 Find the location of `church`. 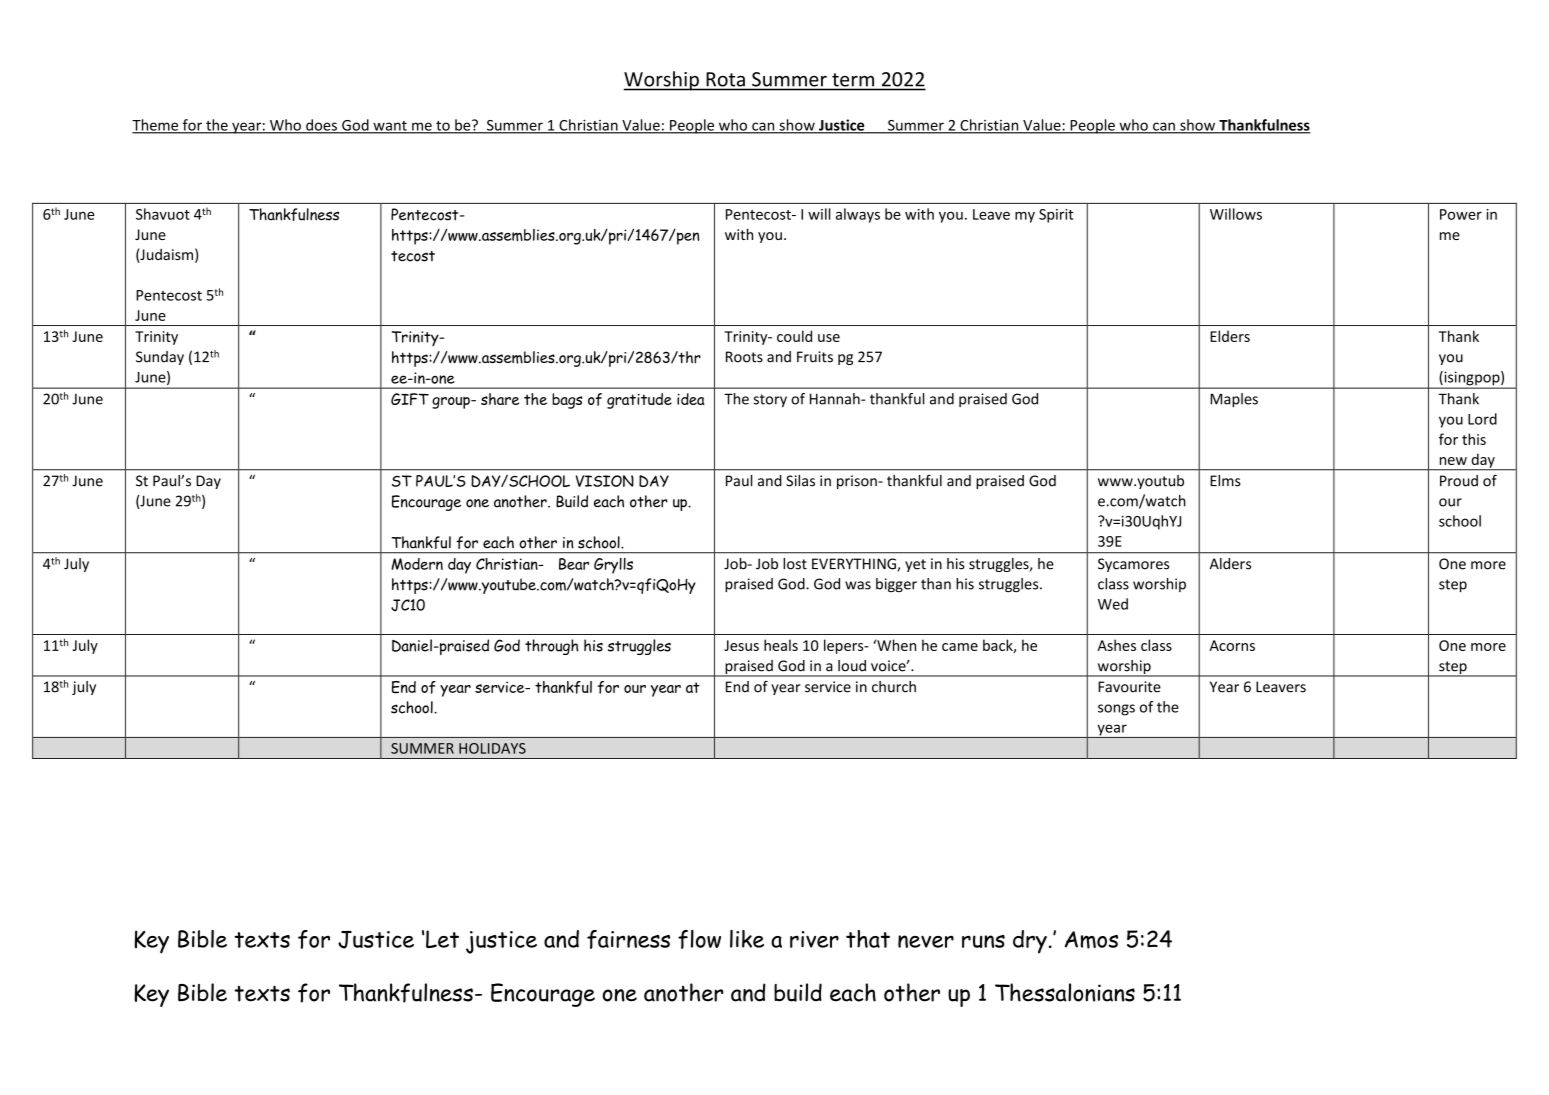

church is located at coordinates (894, 687).
